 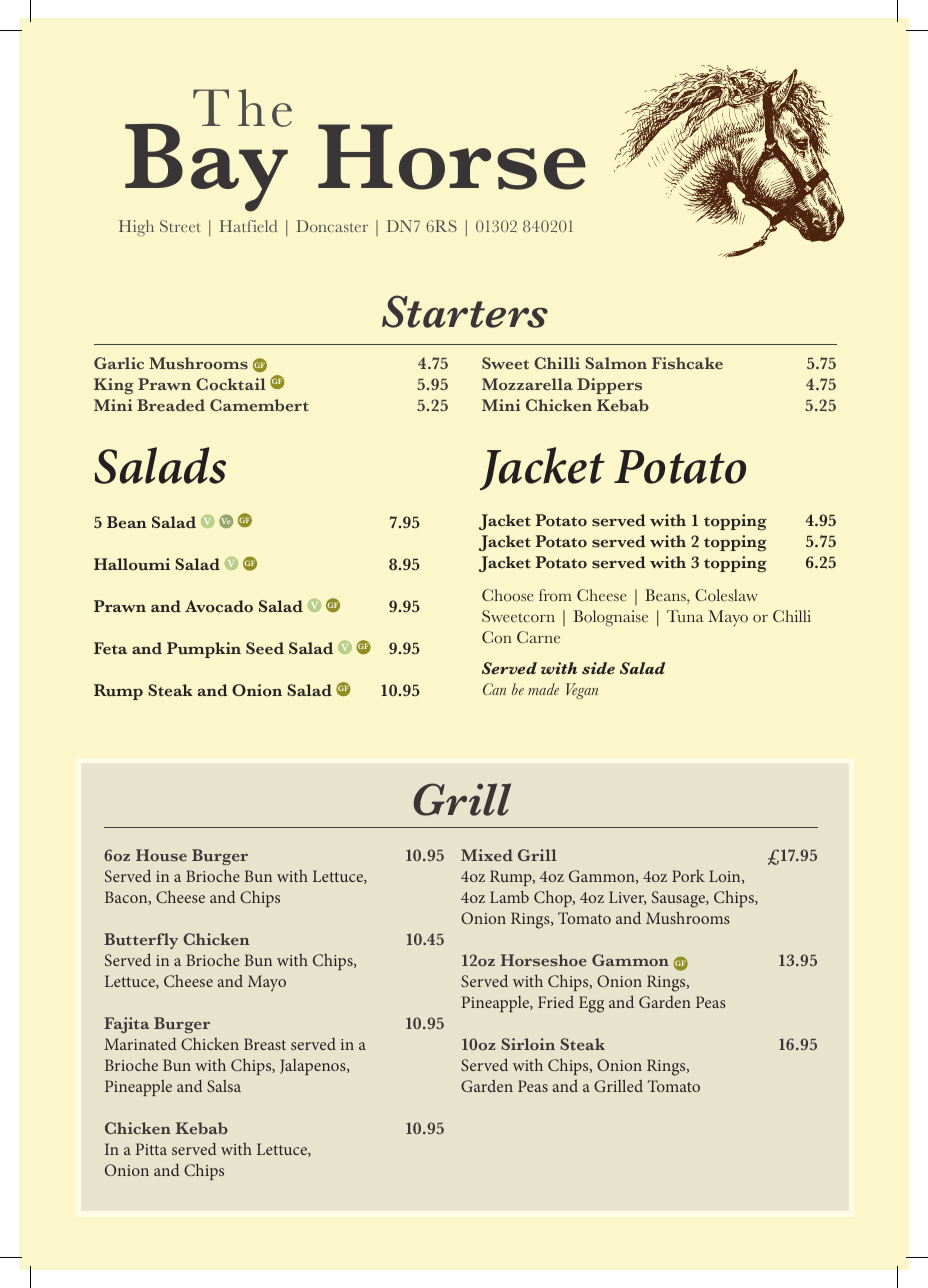 I want to click on Breaded, so click(x=171, y=405).
